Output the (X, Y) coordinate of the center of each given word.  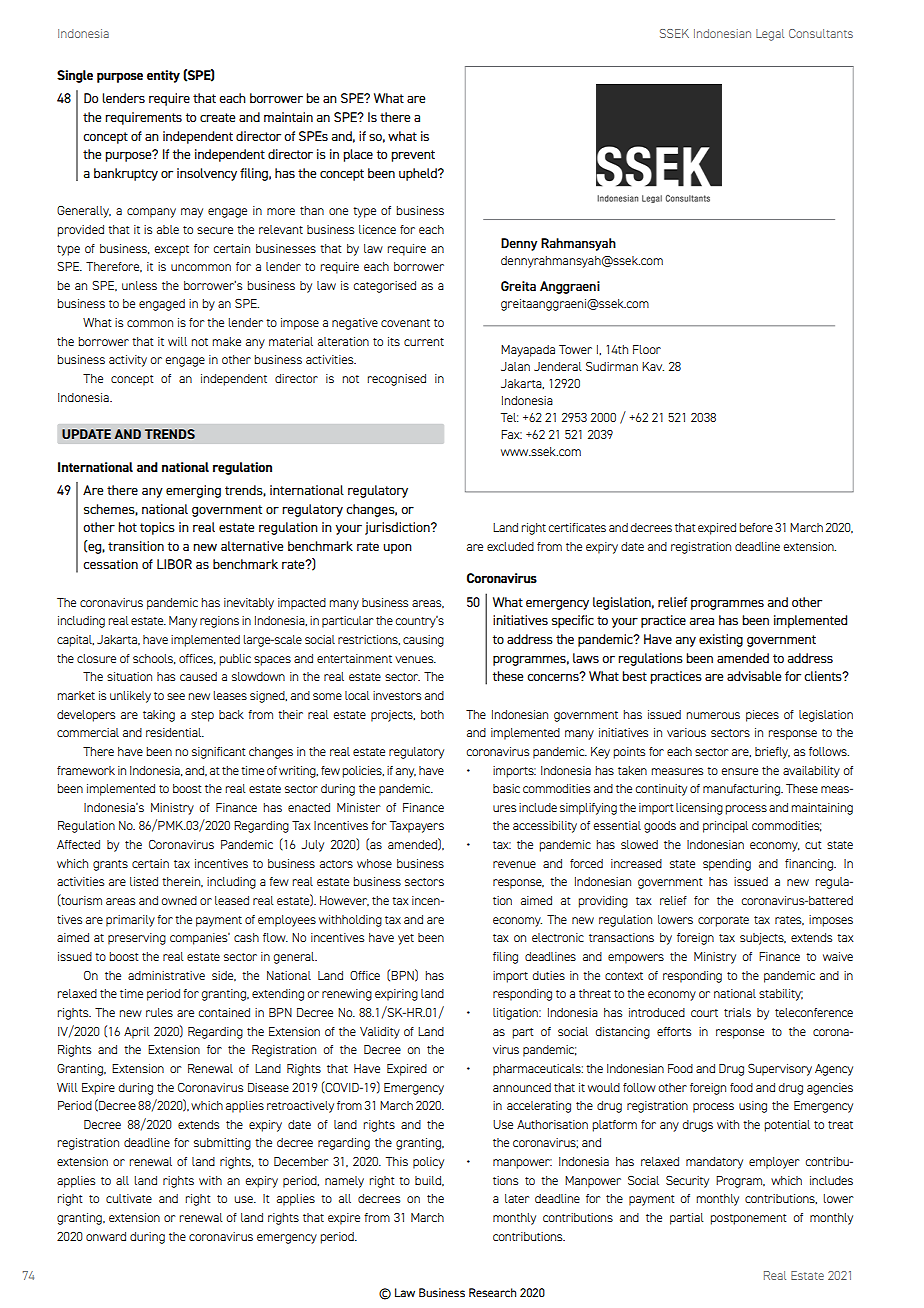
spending (727, 865)
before (756, 527)
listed (144, 881)
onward (106, 1236)
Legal (770, 35)
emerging (193, 491)
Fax (511, 434)
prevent (413, 156)
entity (163, 76)
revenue (514, 864)
